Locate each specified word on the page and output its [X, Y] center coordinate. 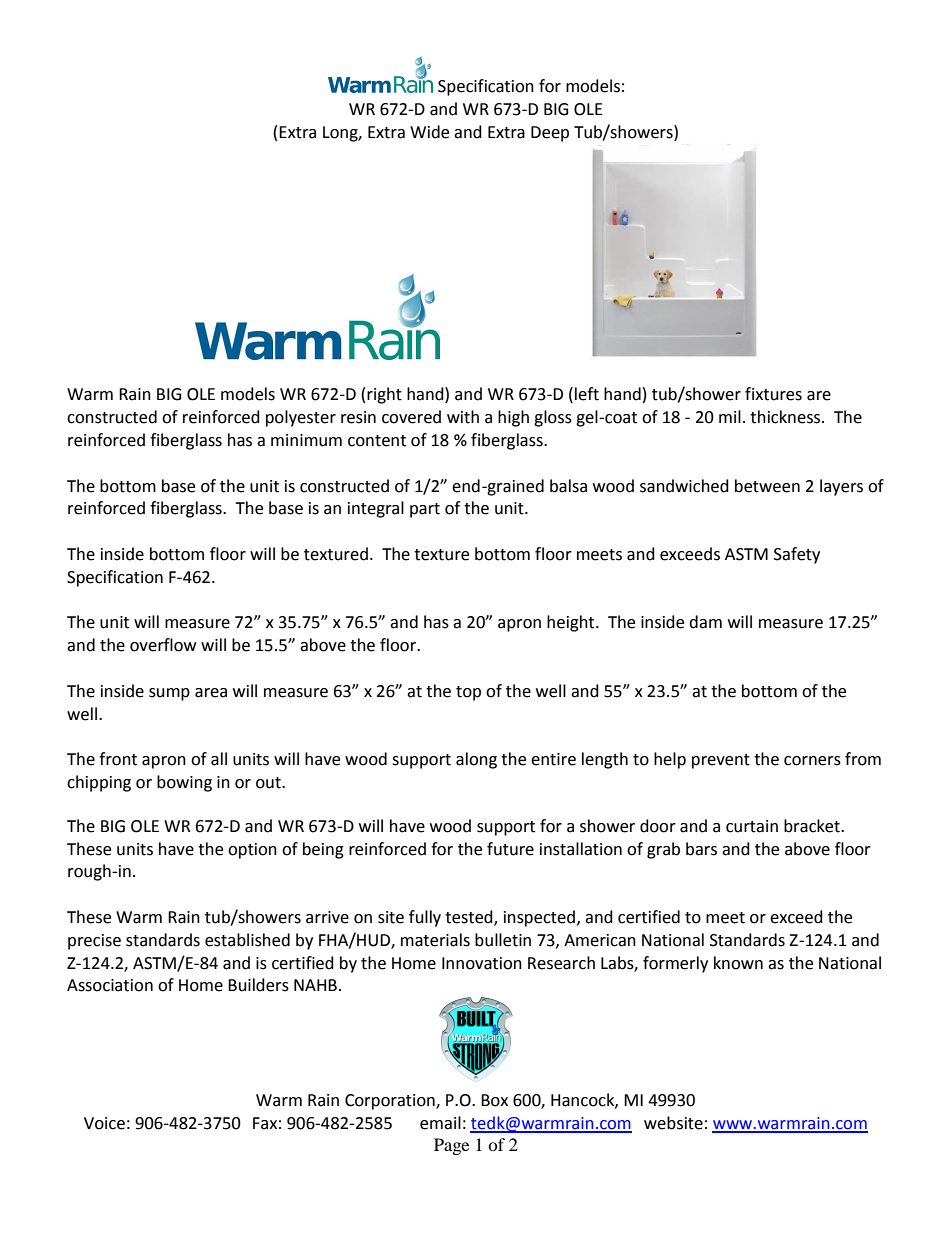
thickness [786, 417]
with [463, 417]
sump [169, 694]
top [468, 693]
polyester [301, 418]
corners [812, 761]
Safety [797, 555]
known [738, 963]
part [425, 510]
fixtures [773, 394]
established [247, 940]
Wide [429, 132]
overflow [163, 645]
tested [470, 918]
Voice [104, 1123]
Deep [550, 134]
